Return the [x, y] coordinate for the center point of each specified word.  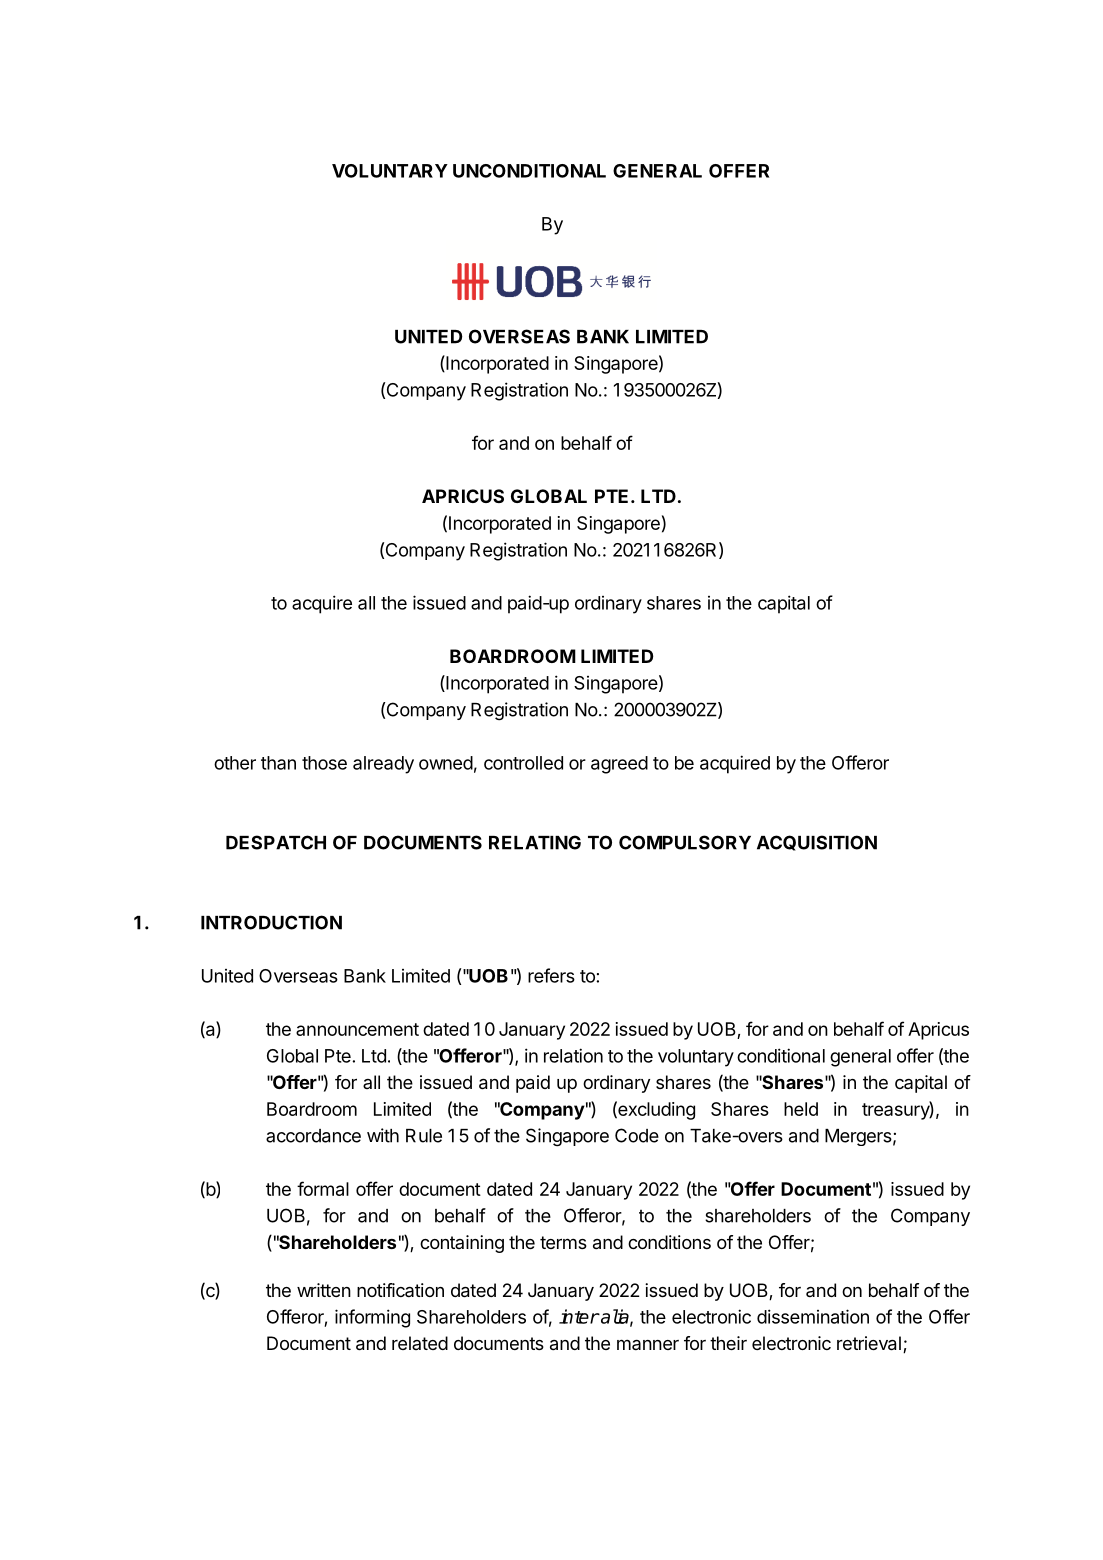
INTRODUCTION [271, 922]
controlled [523, 763]
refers [551, 975]
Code [637, 1135]
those [324, 763]
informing [372, 1318]
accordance [313, 1136]
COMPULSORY [685, 842]
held [801, 1109]
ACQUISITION [817, 843]
